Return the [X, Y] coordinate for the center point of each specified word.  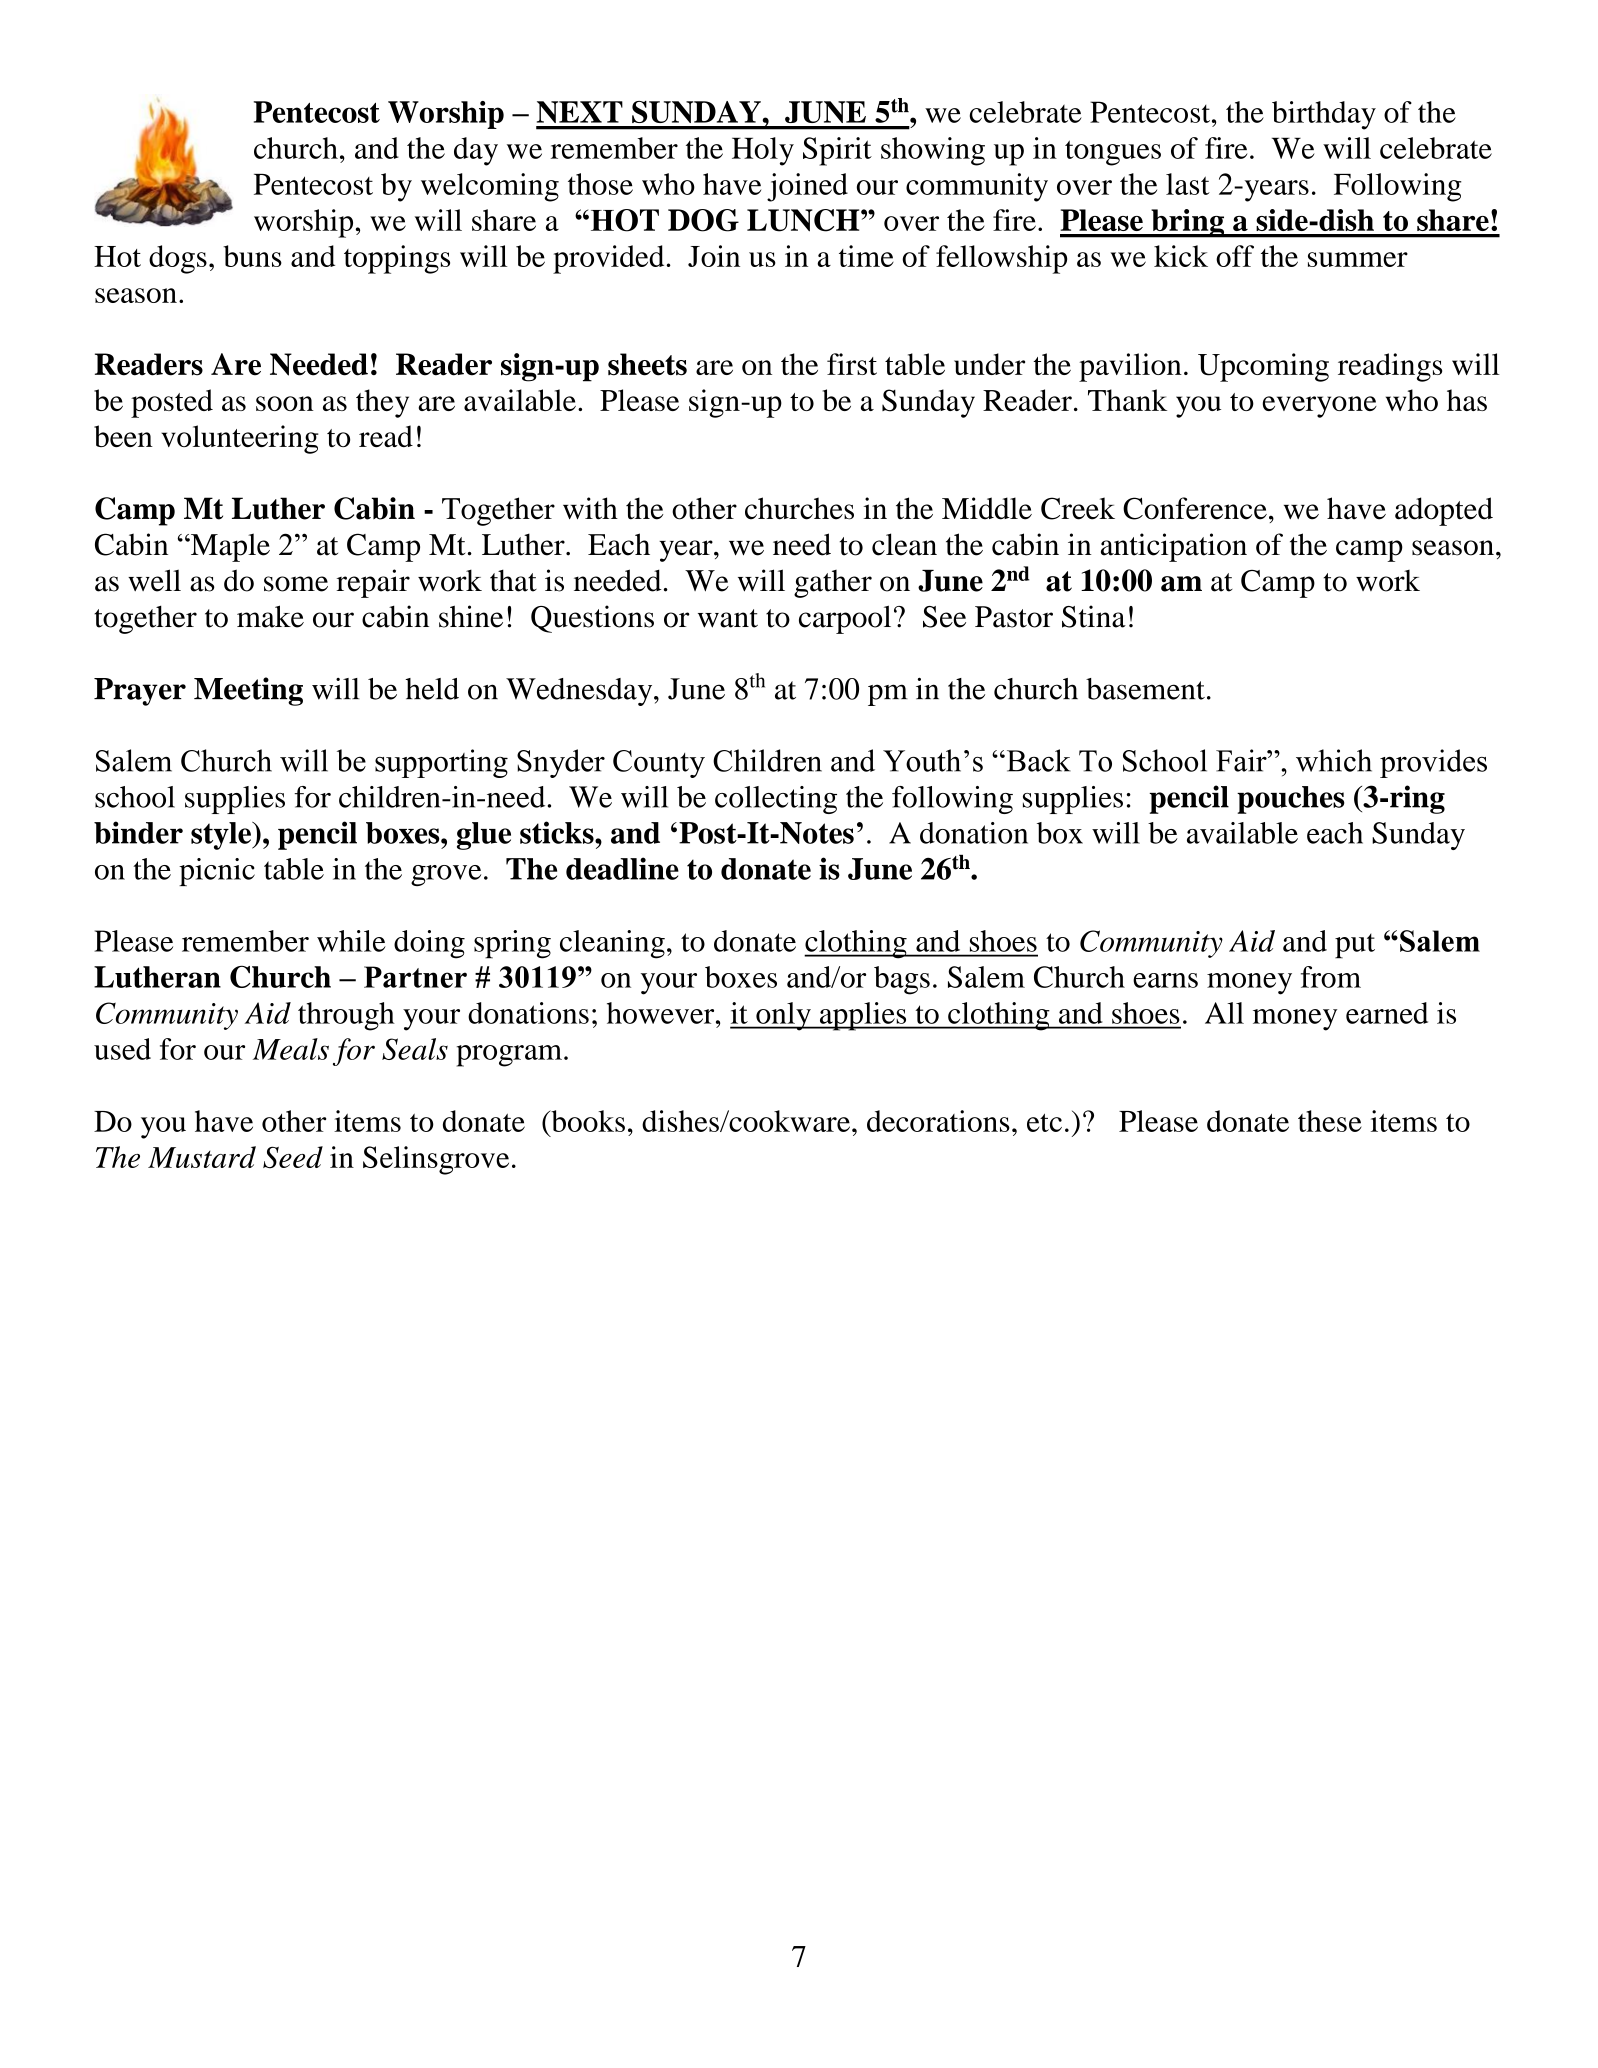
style [222, 836]
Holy [763, 151]
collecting [776, 800]
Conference [1195, 508]
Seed [293, 1157]
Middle [987, 508]
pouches [1291, 800]
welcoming [490, 187]
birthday [1324, 115]
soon [285, 403]
